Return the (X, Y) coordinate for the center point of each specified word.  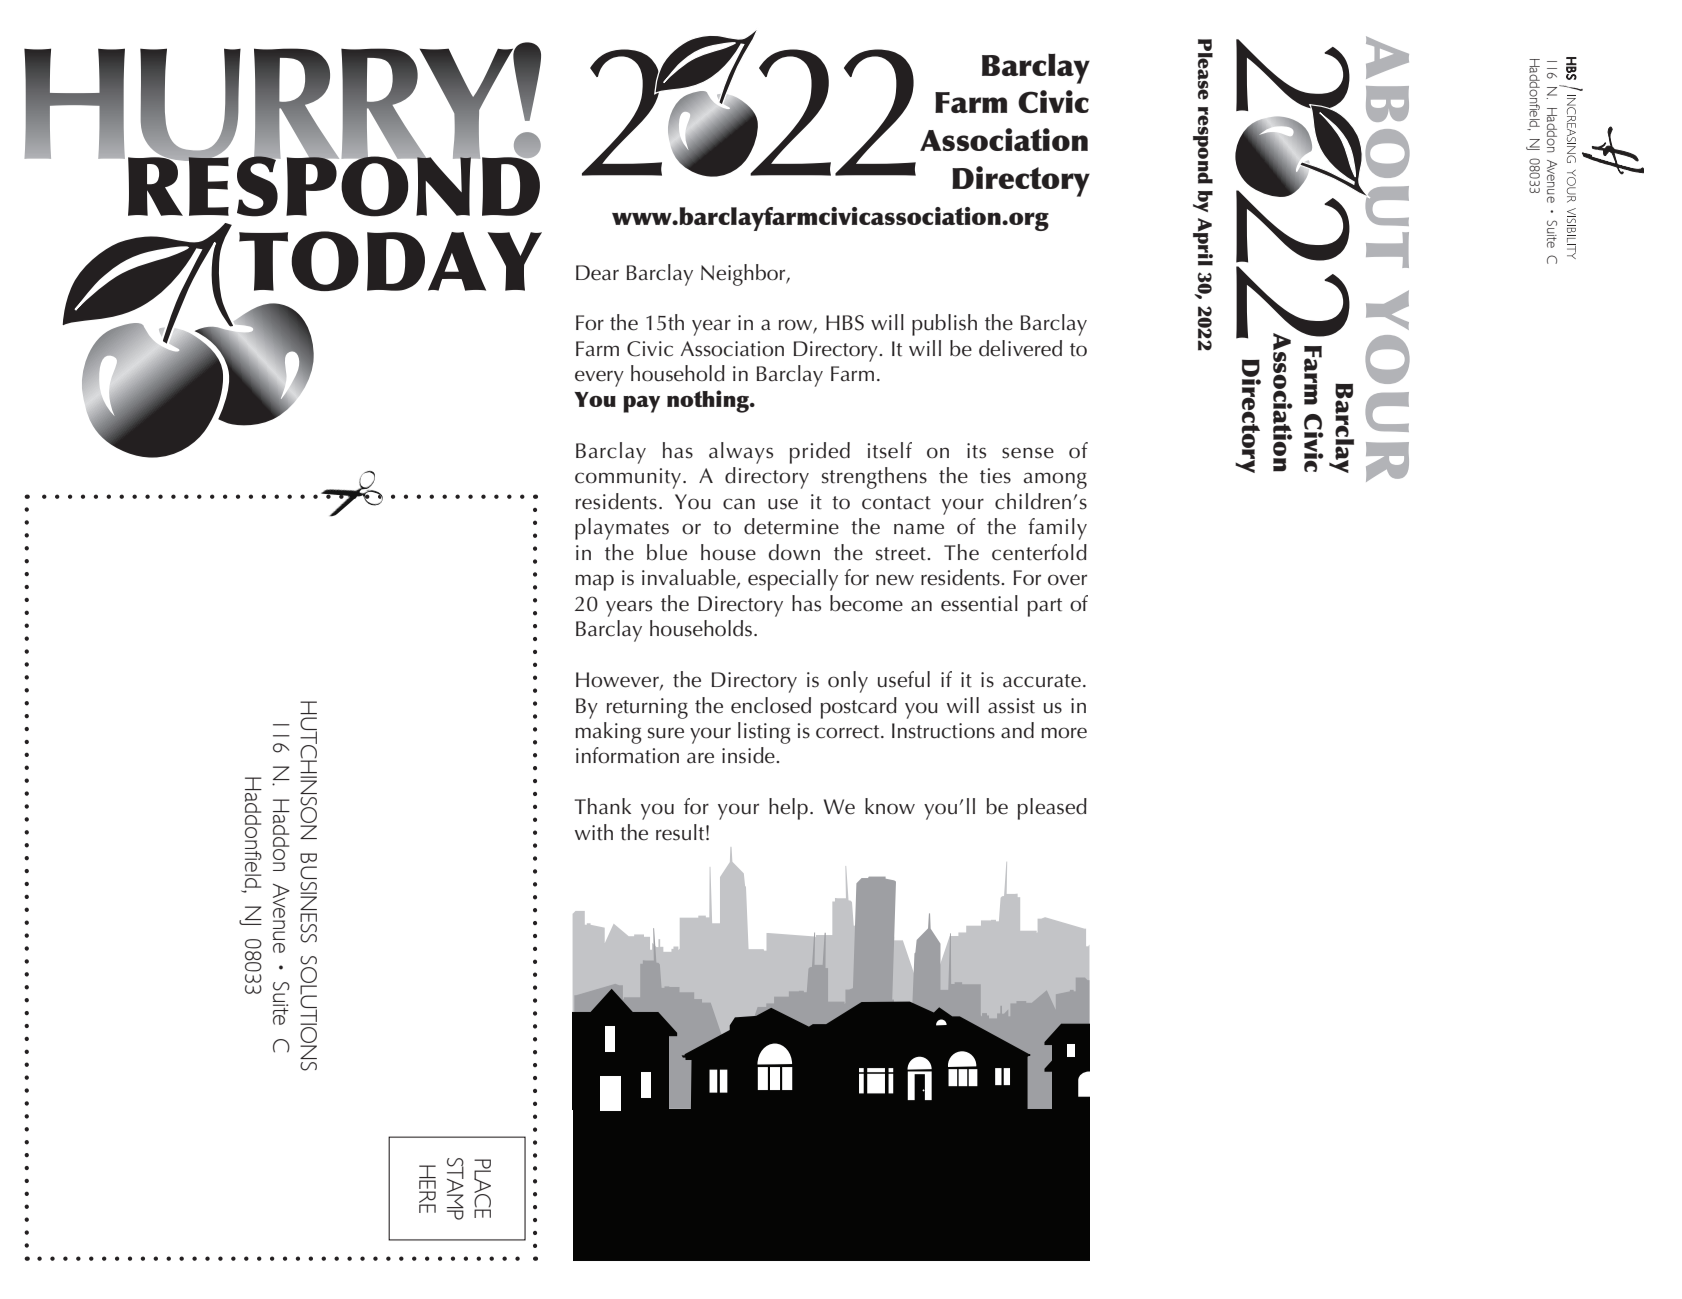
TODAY (390, 261)
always (741, 453)
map (594, 582)
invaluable (690, 578)
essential (979, 603)
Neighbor (744, 275)
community (628, 478)
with (594, 832)
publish (944, 325)
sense (1028, 453)
